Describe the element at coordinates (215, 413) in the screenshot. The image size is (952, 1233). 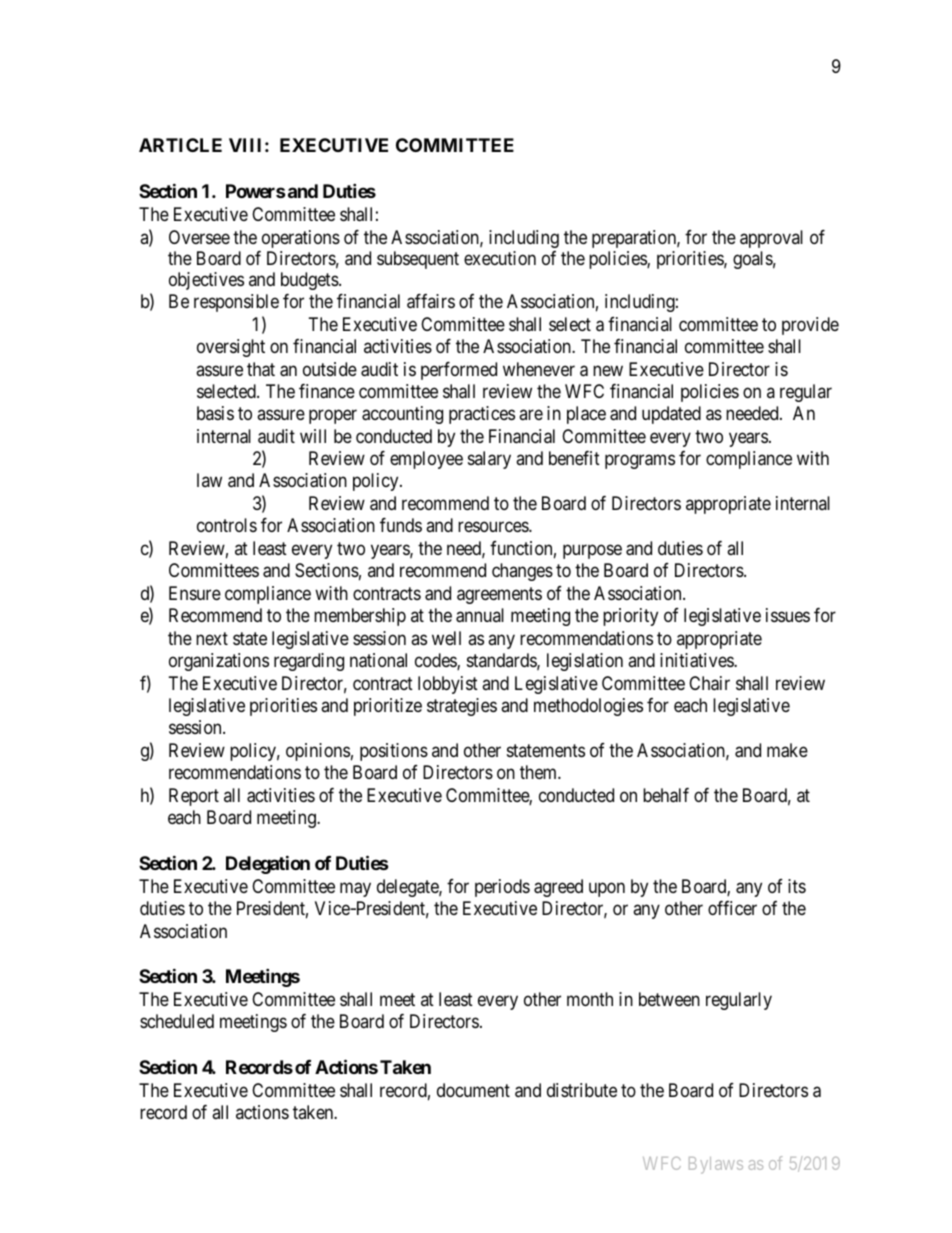
I see `basis` at that location.
